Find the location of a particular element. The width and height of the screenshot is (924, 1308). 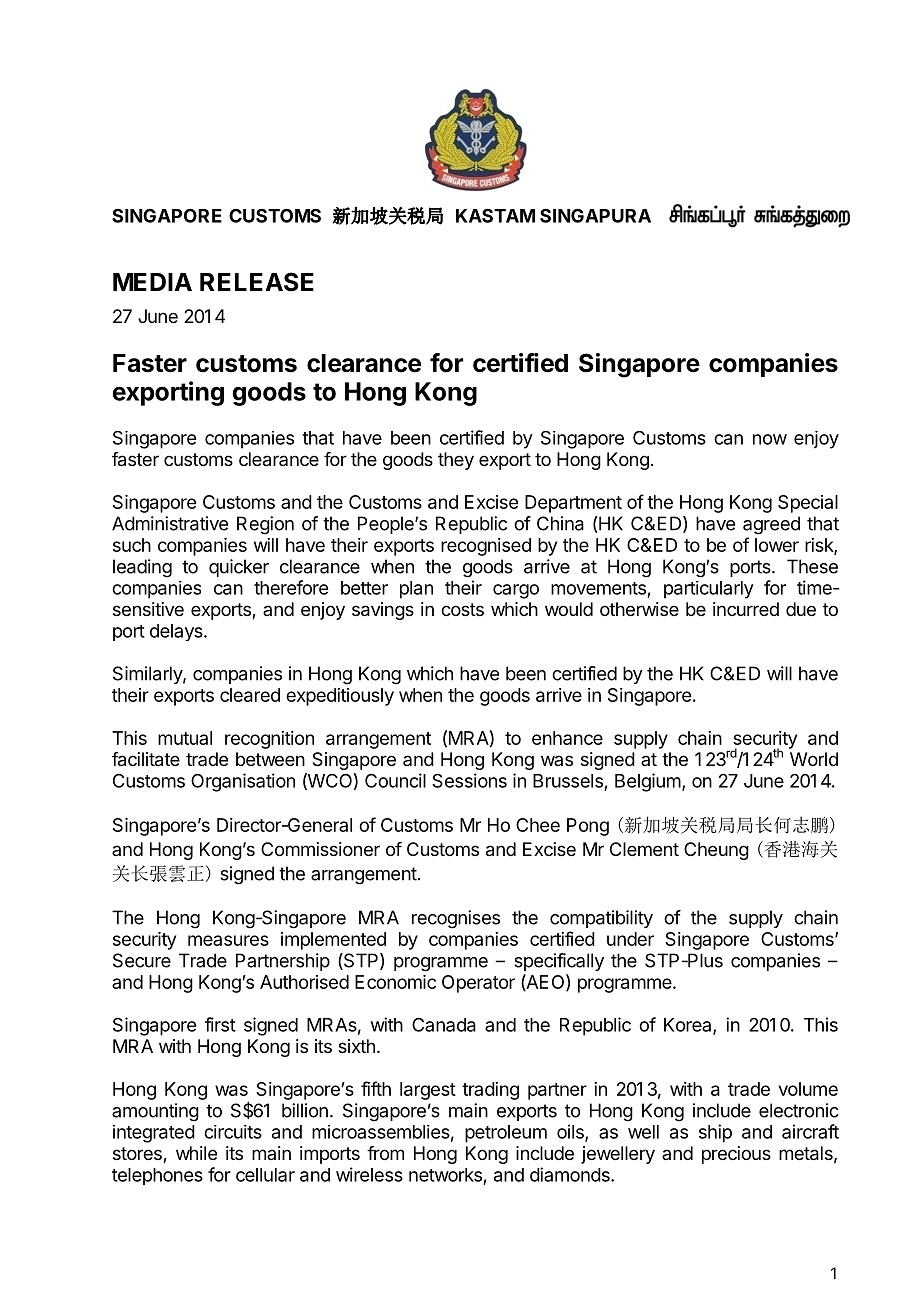

now is located at coordinates (770, 439).
